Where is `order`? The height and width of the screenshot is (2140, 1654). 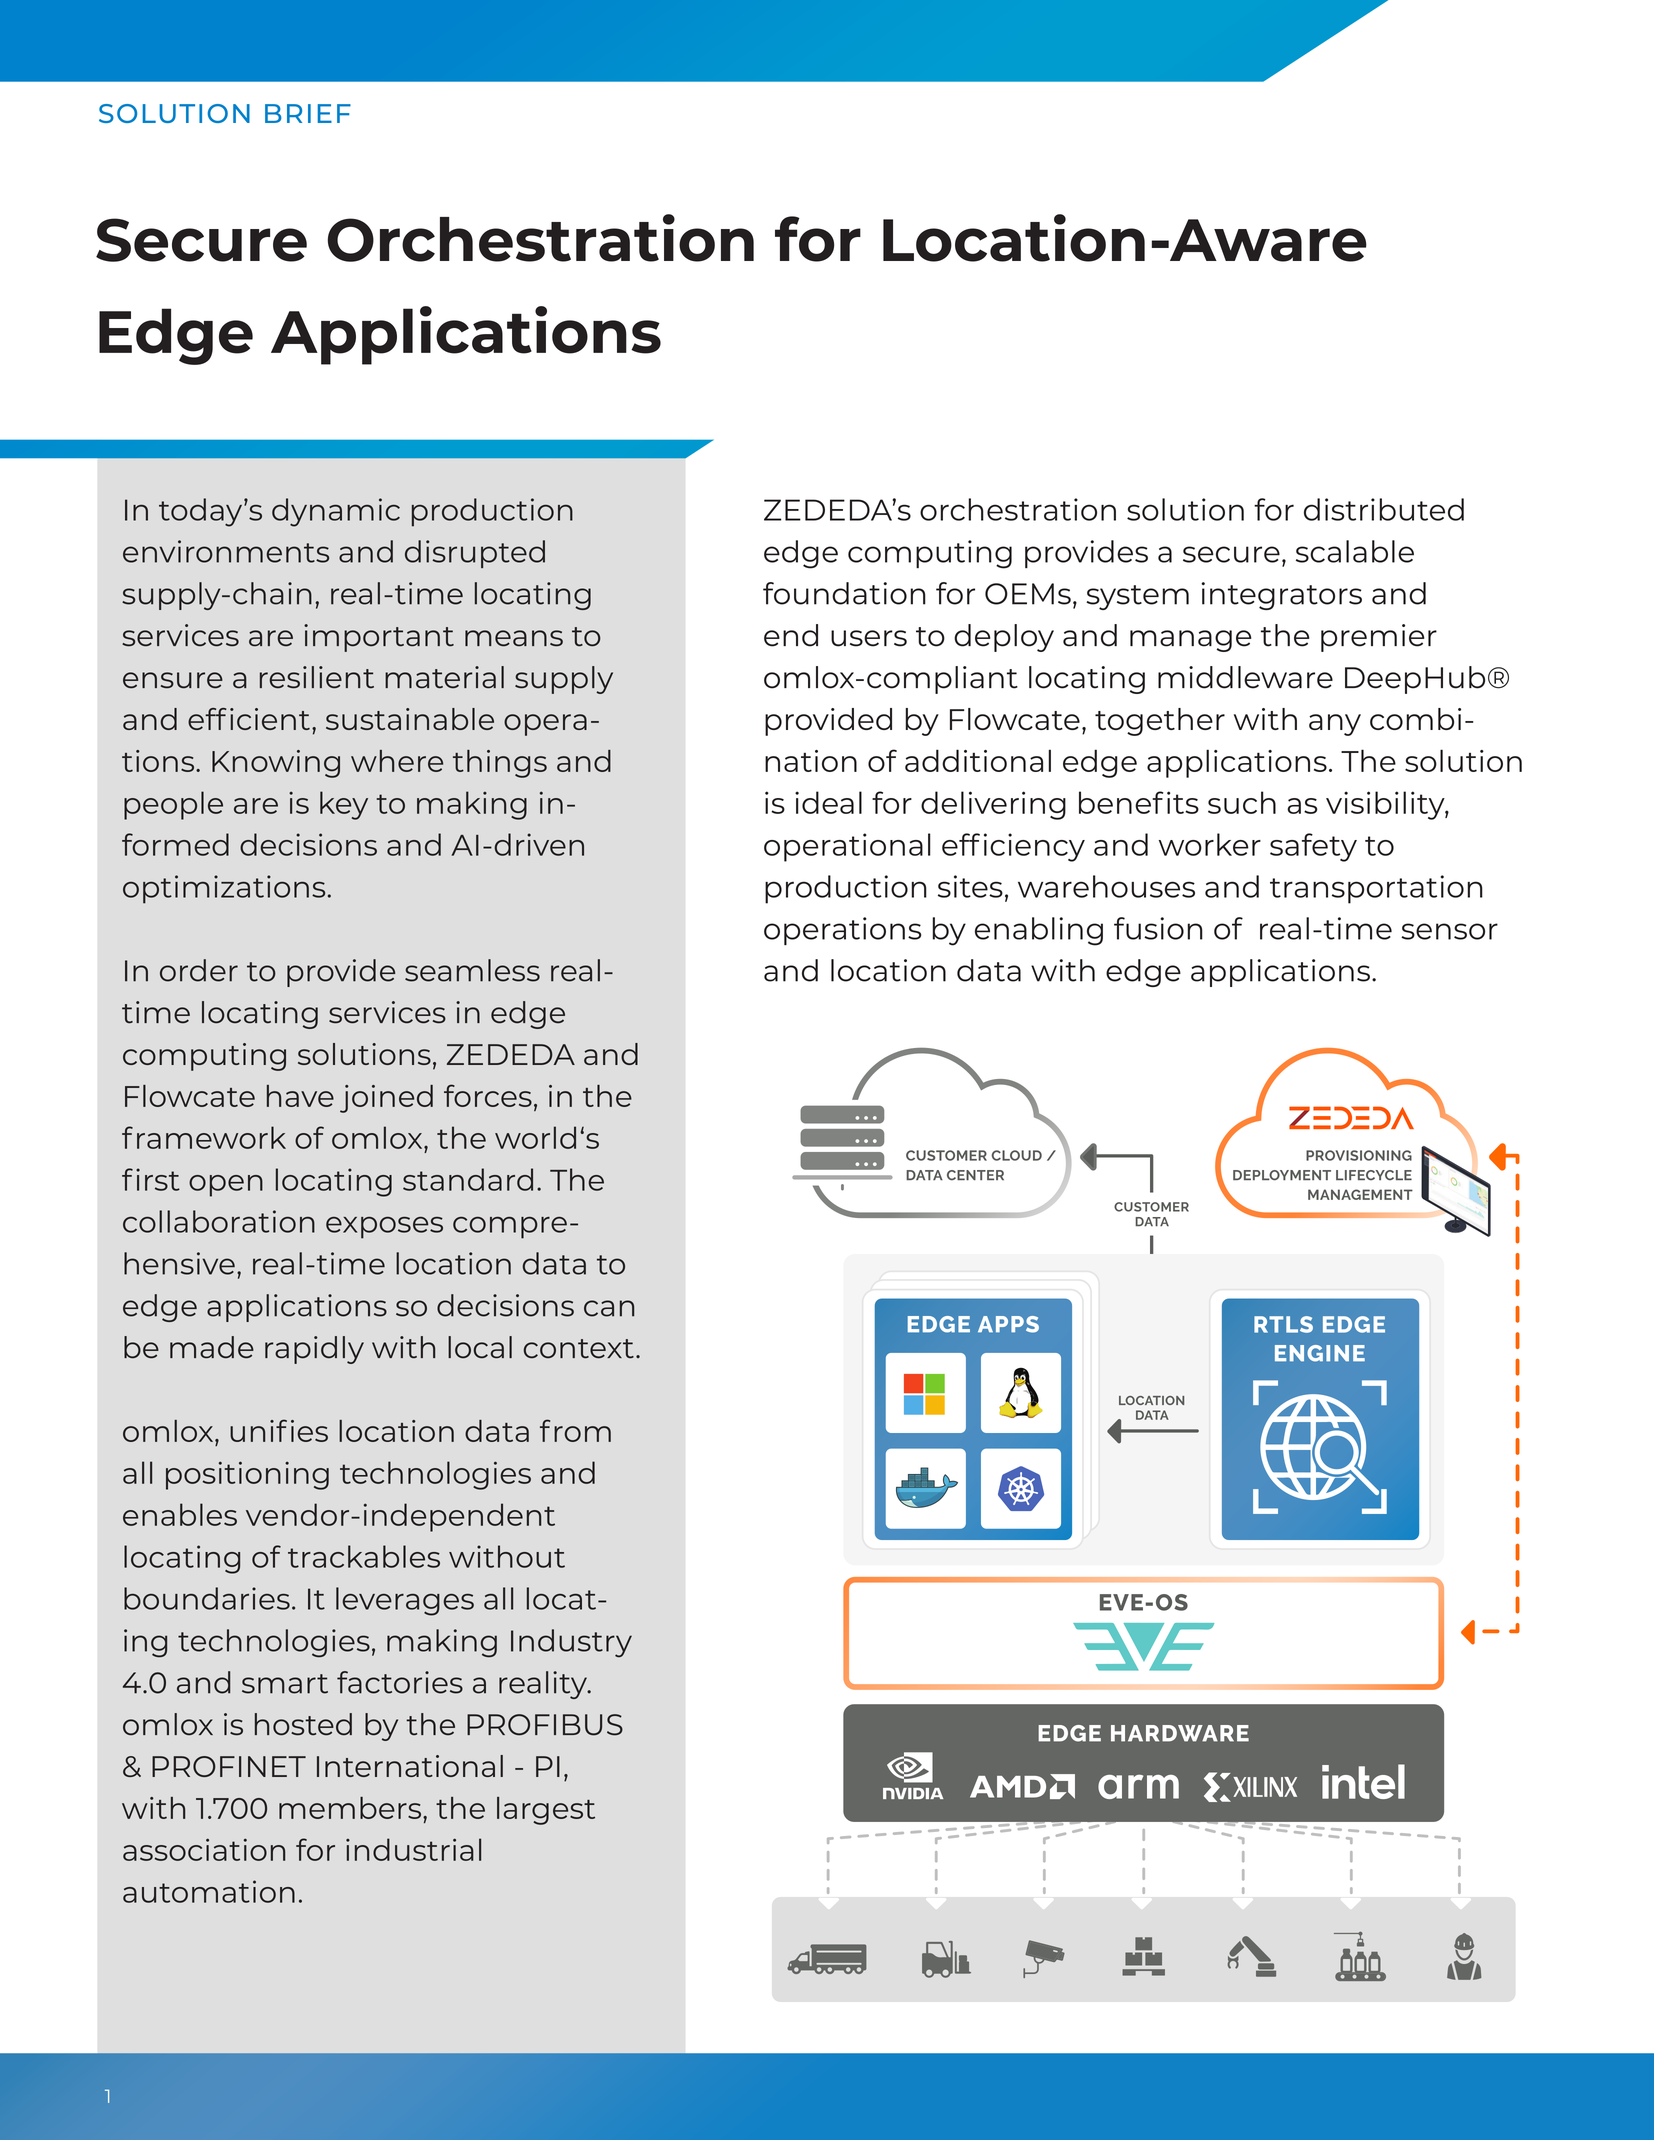
order is located at coordinates (199, 970).
